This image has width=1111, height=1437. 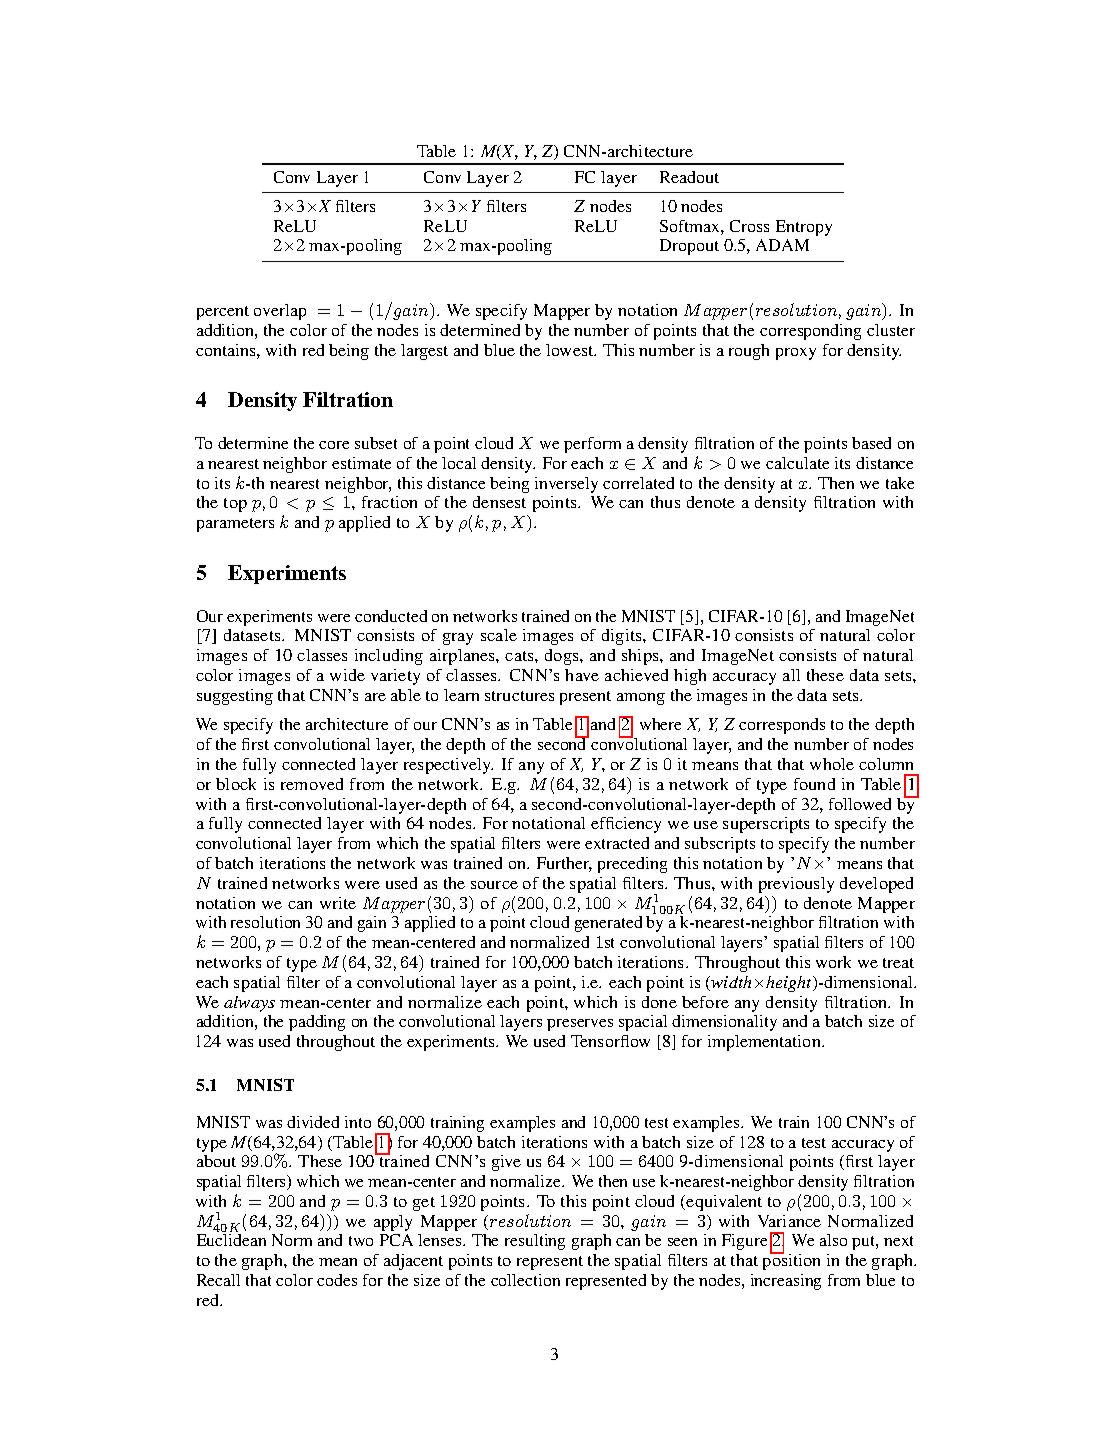 What do you see at coordinates (782, 726) in the image?
I see `corresponds` at bounding box center [782, 726].
